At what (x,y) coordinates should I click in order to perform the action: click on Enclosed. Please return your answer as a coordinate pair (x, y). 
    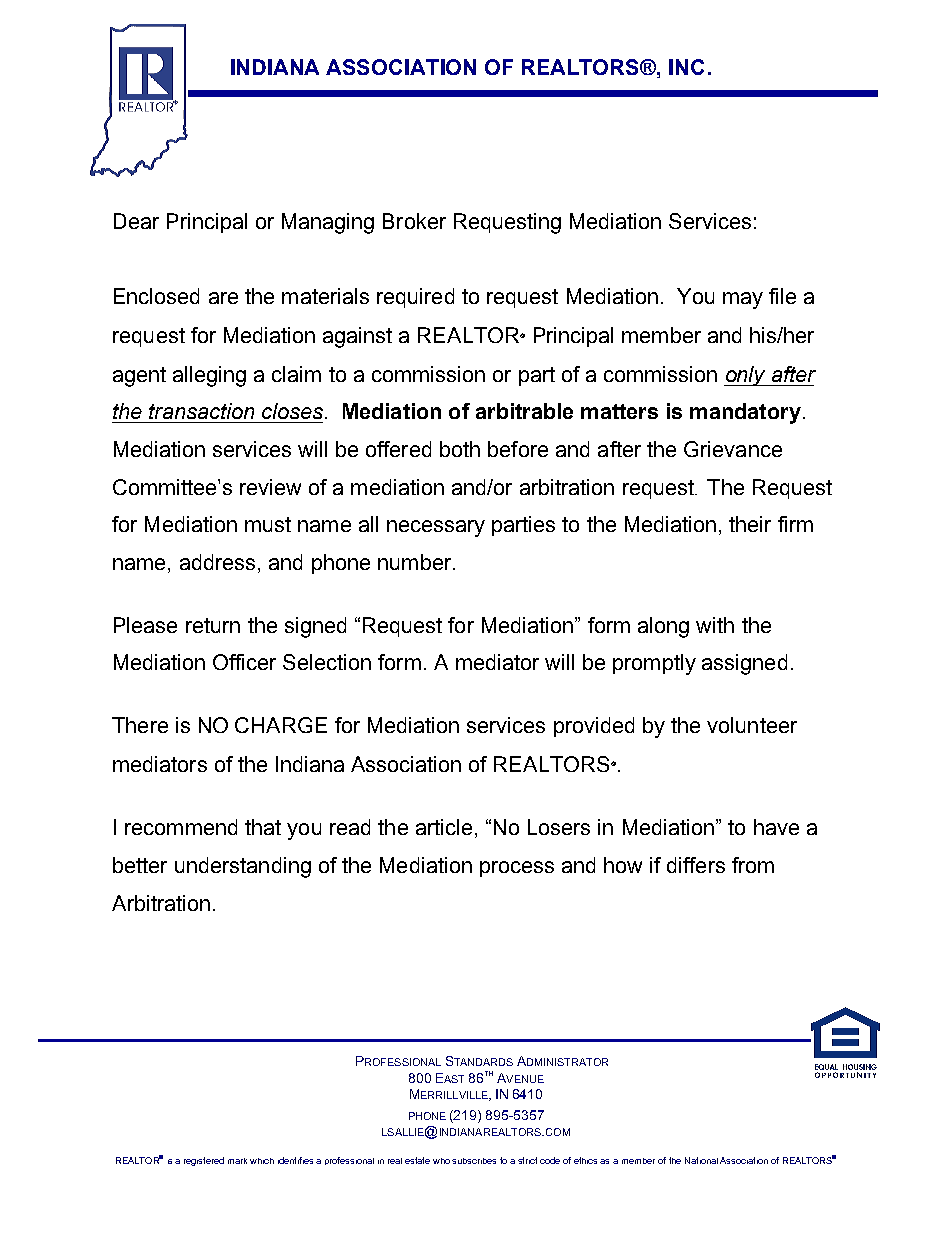
    Looking at the image, I should click on (156, 296).
